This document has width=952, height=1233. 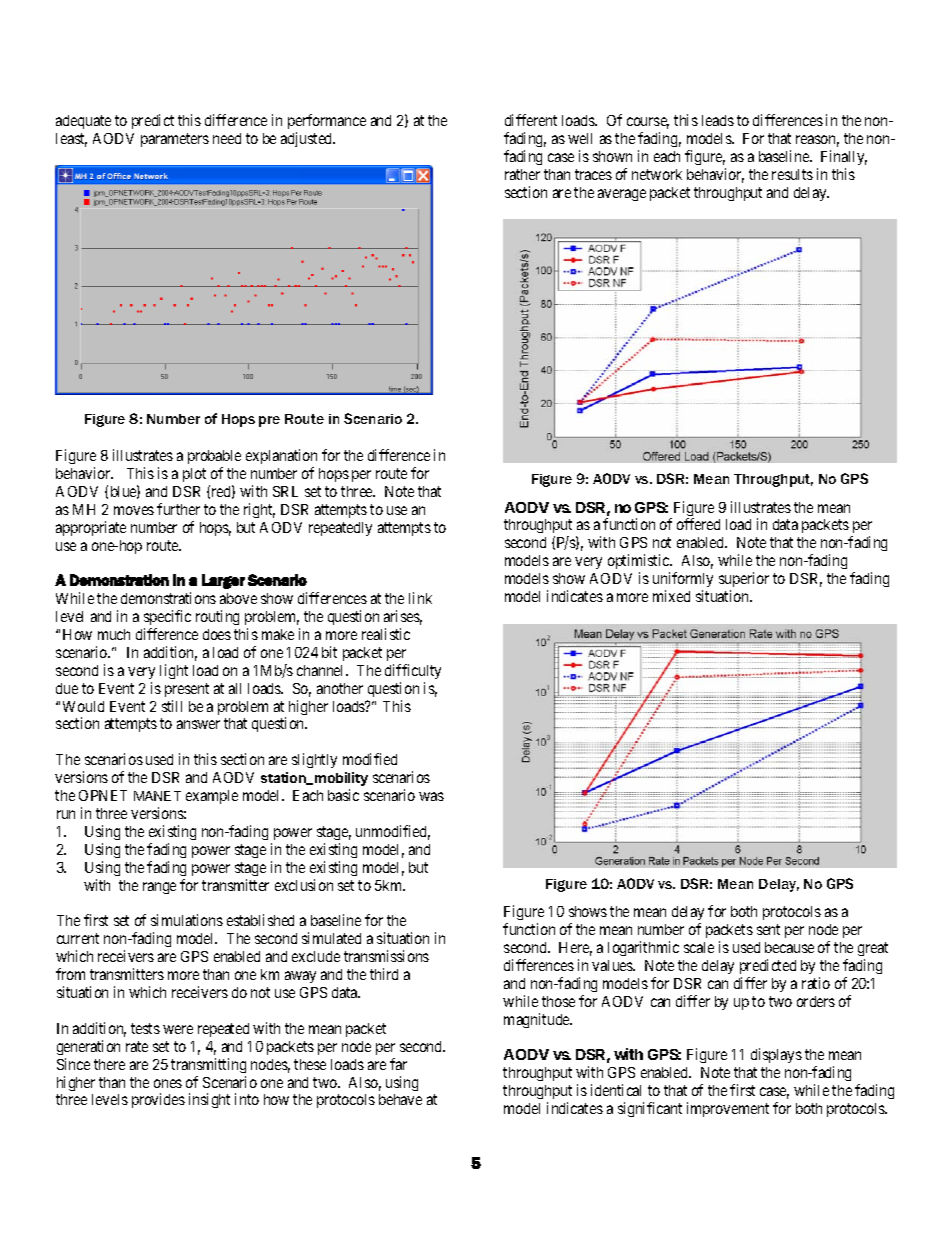 What do you see at coordinates (728, 1109) in the document?
I see `improvement` at bounding box center [728, 1109].
